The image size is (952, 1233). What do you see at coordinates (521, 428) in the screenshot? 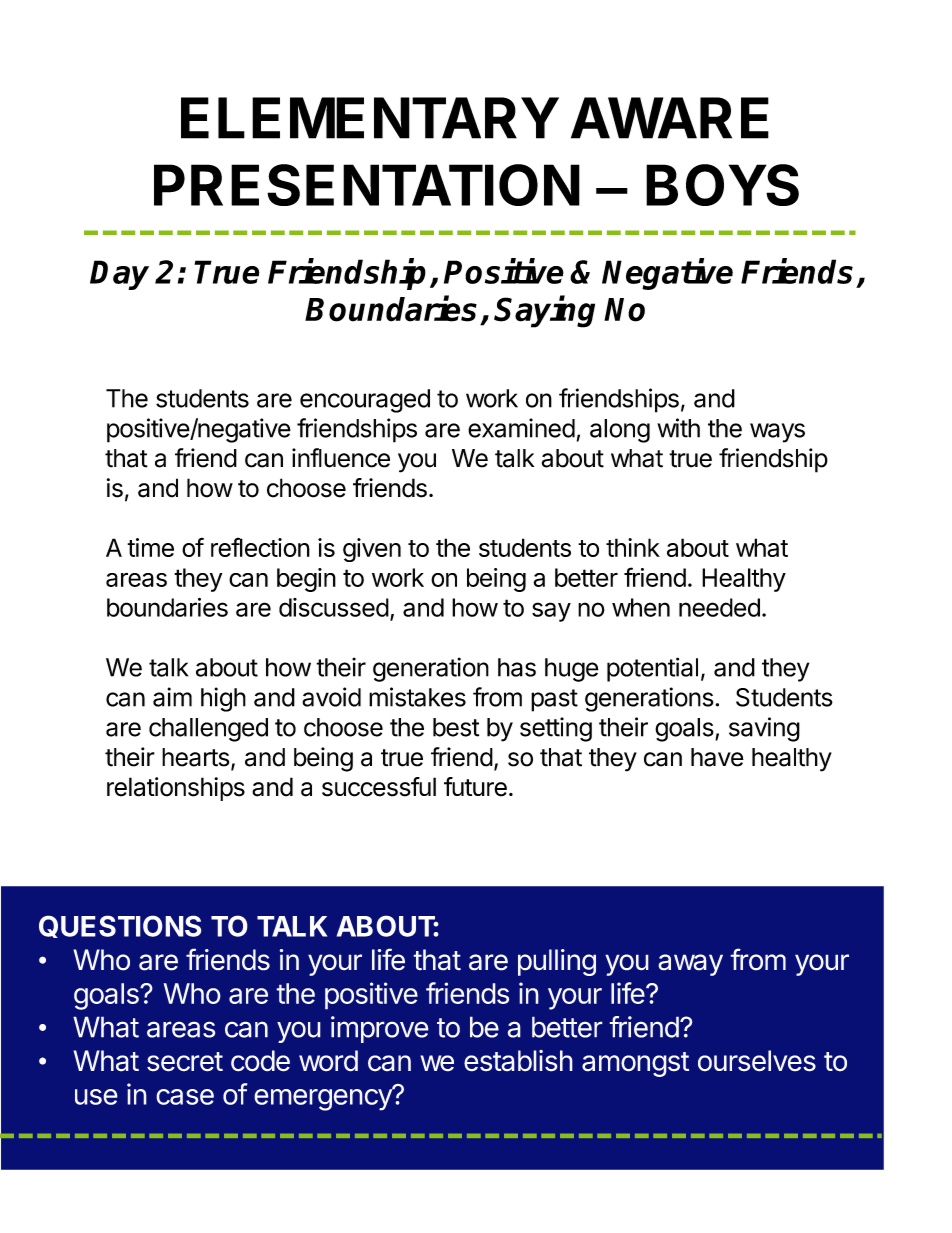
I see `examined` at bounding box center [521, 428].
